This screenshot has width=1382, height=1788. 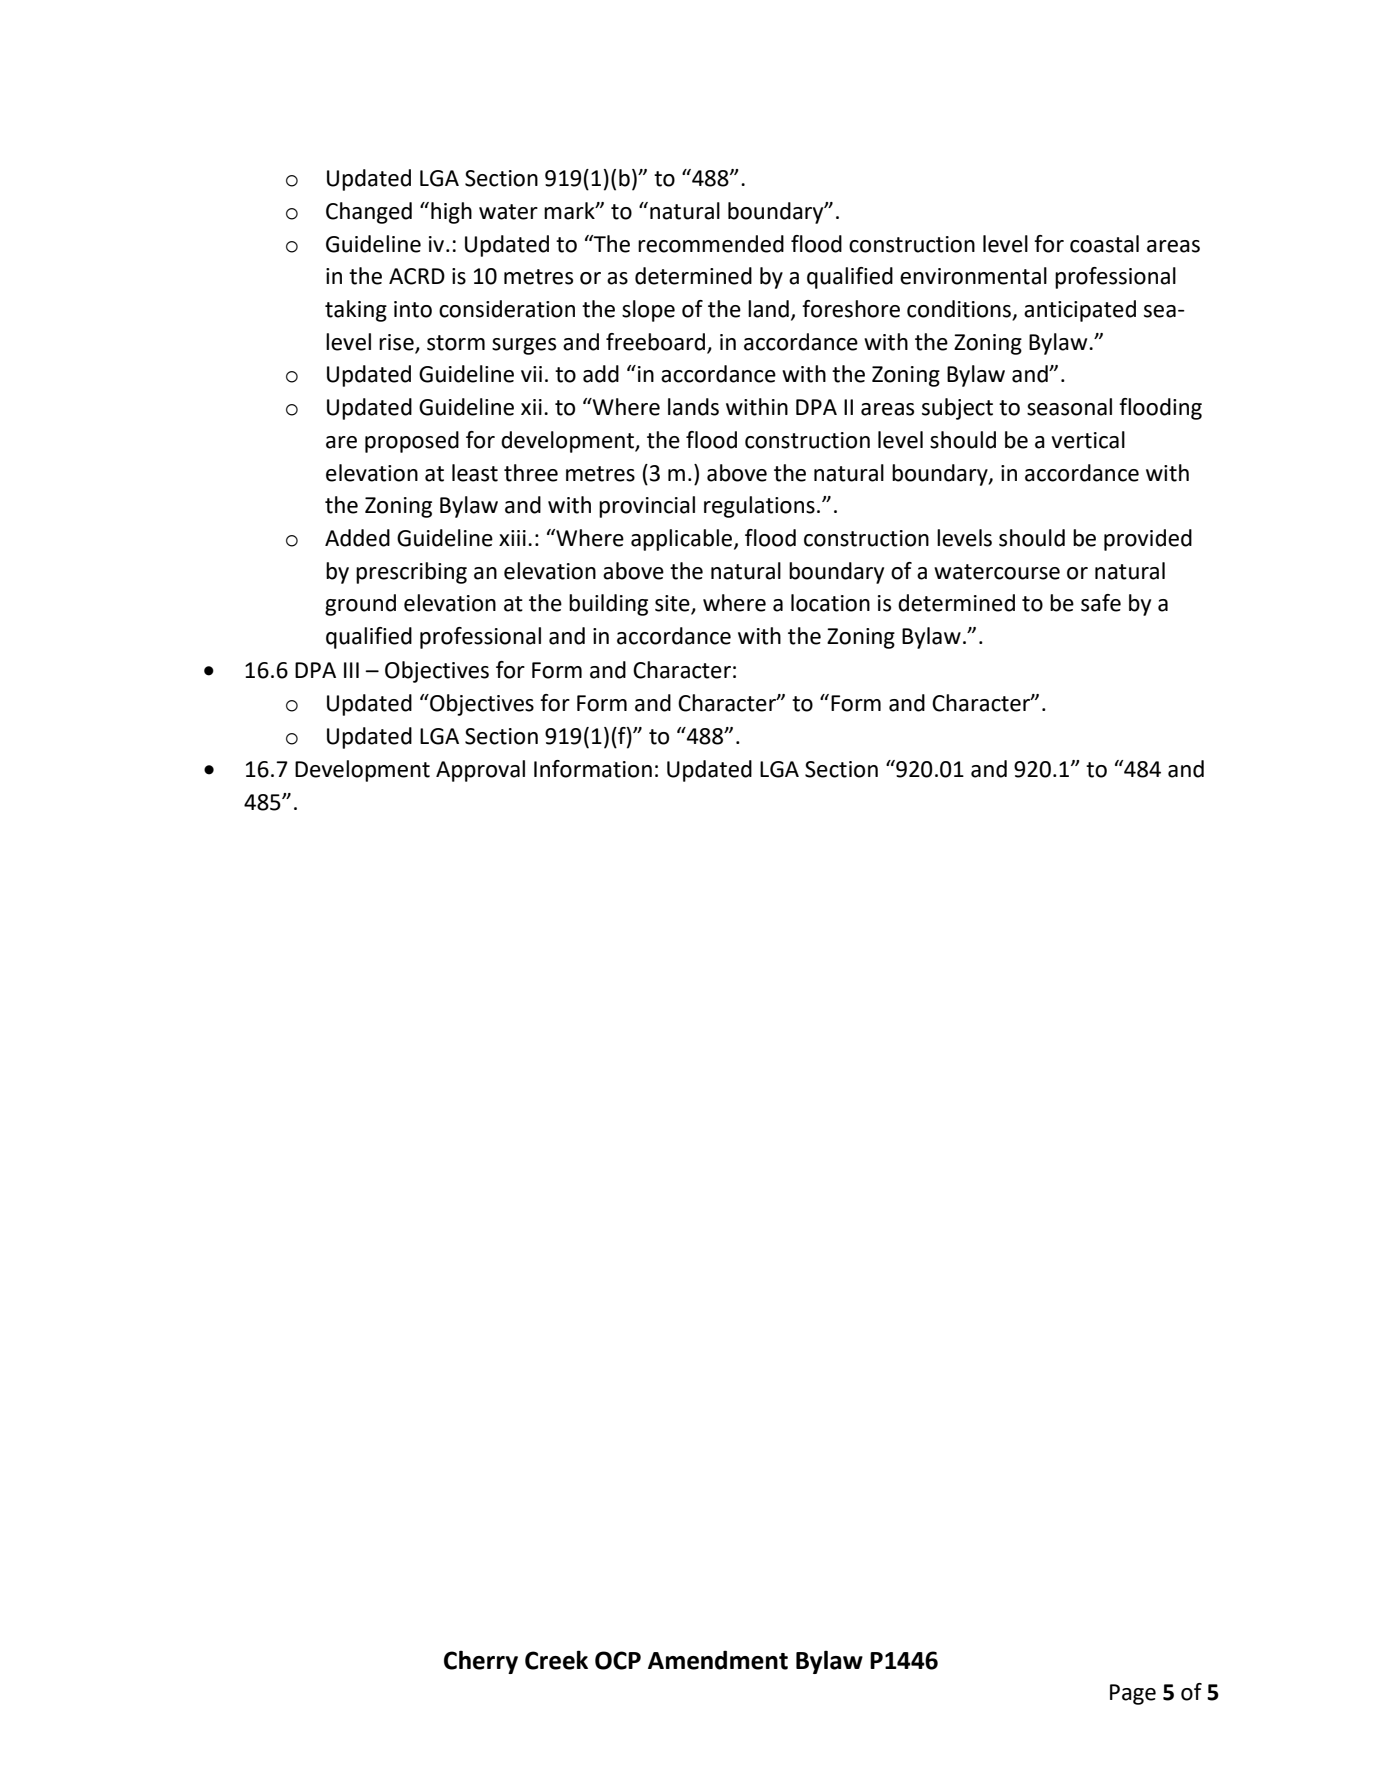 I want to click on Approval, so click(x=480, y=771).
